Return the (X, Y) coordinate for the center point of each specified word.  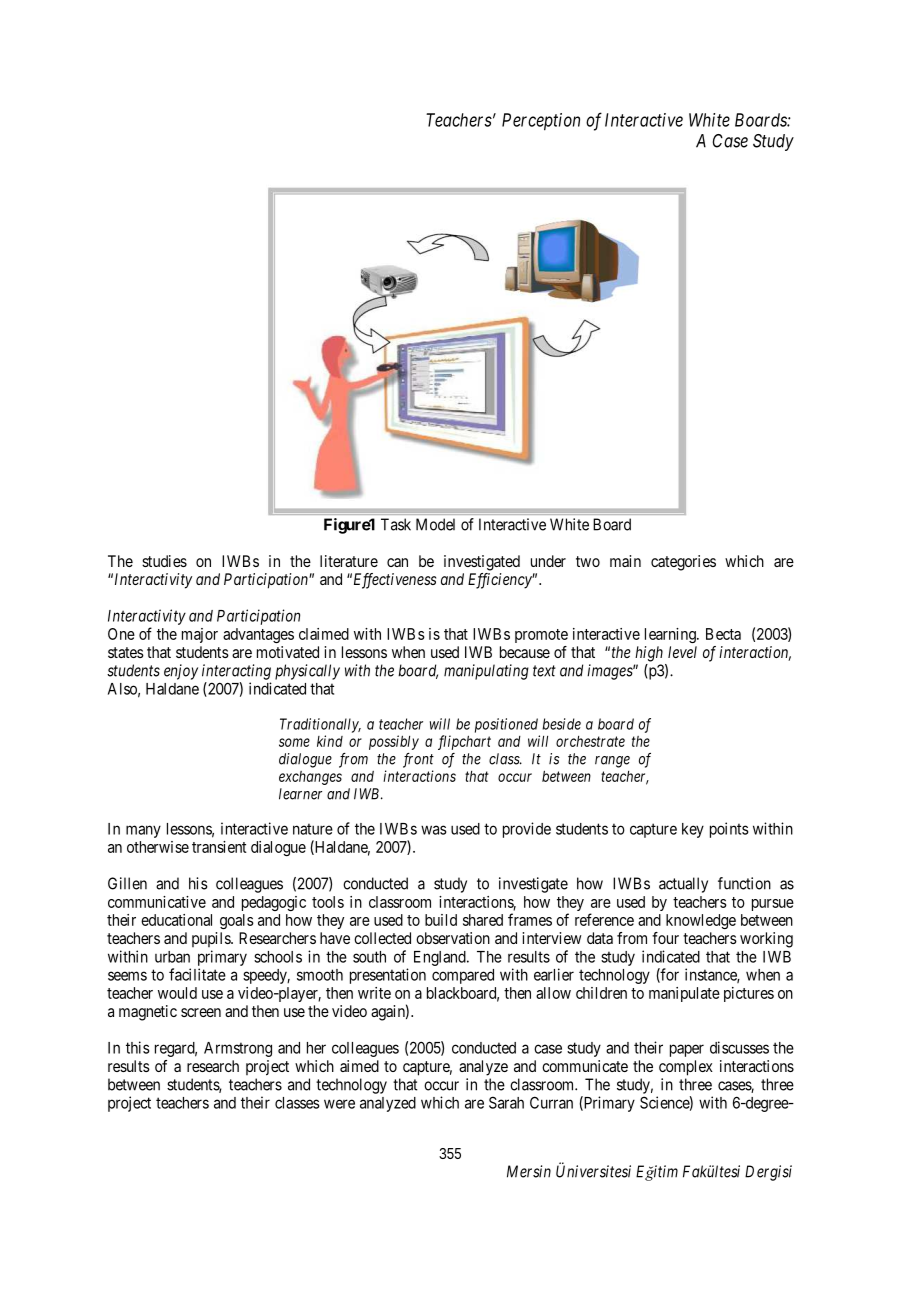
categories (683, 563)
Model (435, 524)
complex (686, 1068)
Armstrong (238, 1049)
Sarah (506, 1102)
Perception (541, 122)
